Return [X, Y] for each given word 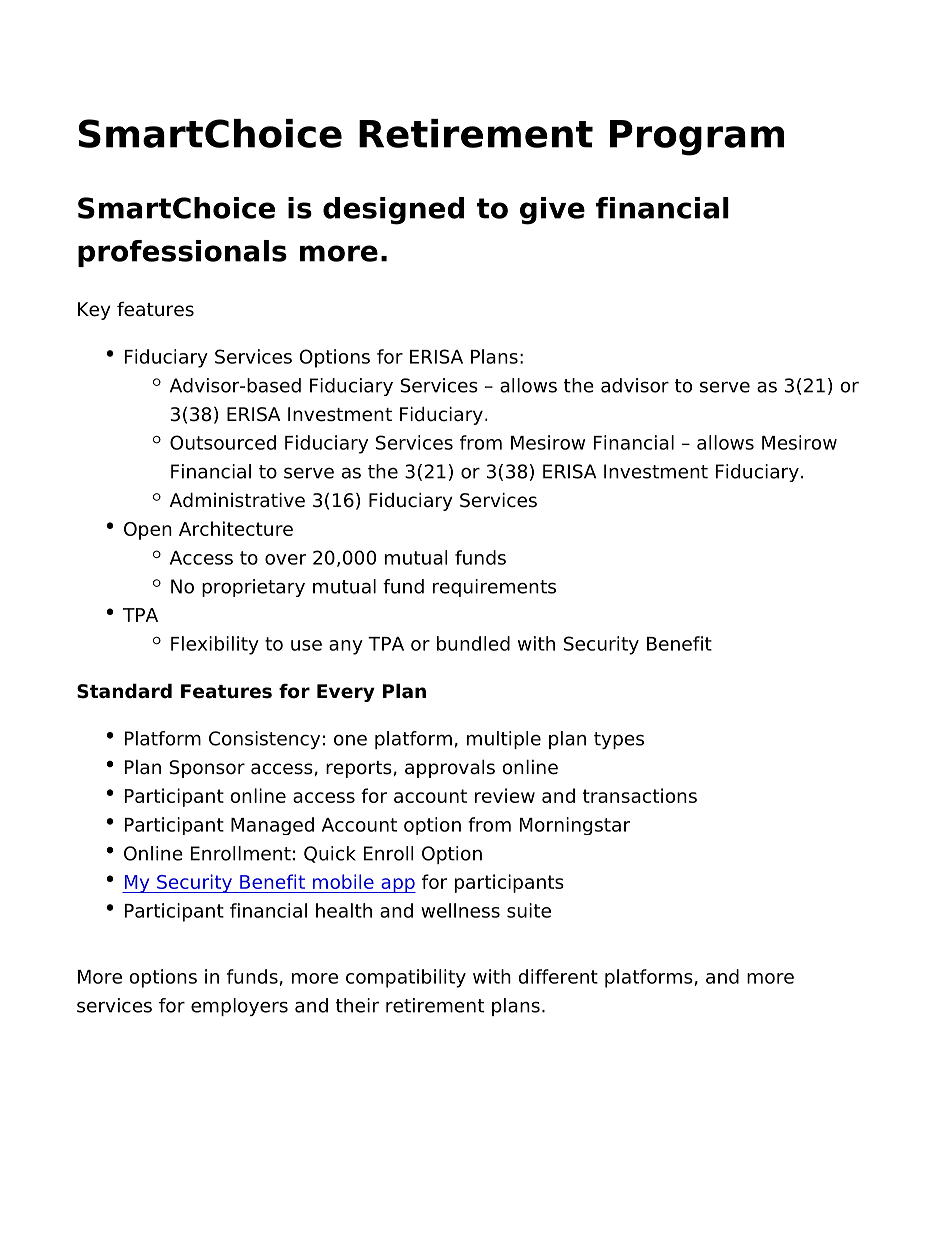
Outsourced [223, 442]
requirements [494, 588]
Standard [124, 691]
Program [697, 138]
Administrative [237, 500]
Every [346, 693]
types [619, 740]
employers [239, 1007]
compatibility [406, 978]
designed [393, 211]
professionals [182, 253]
